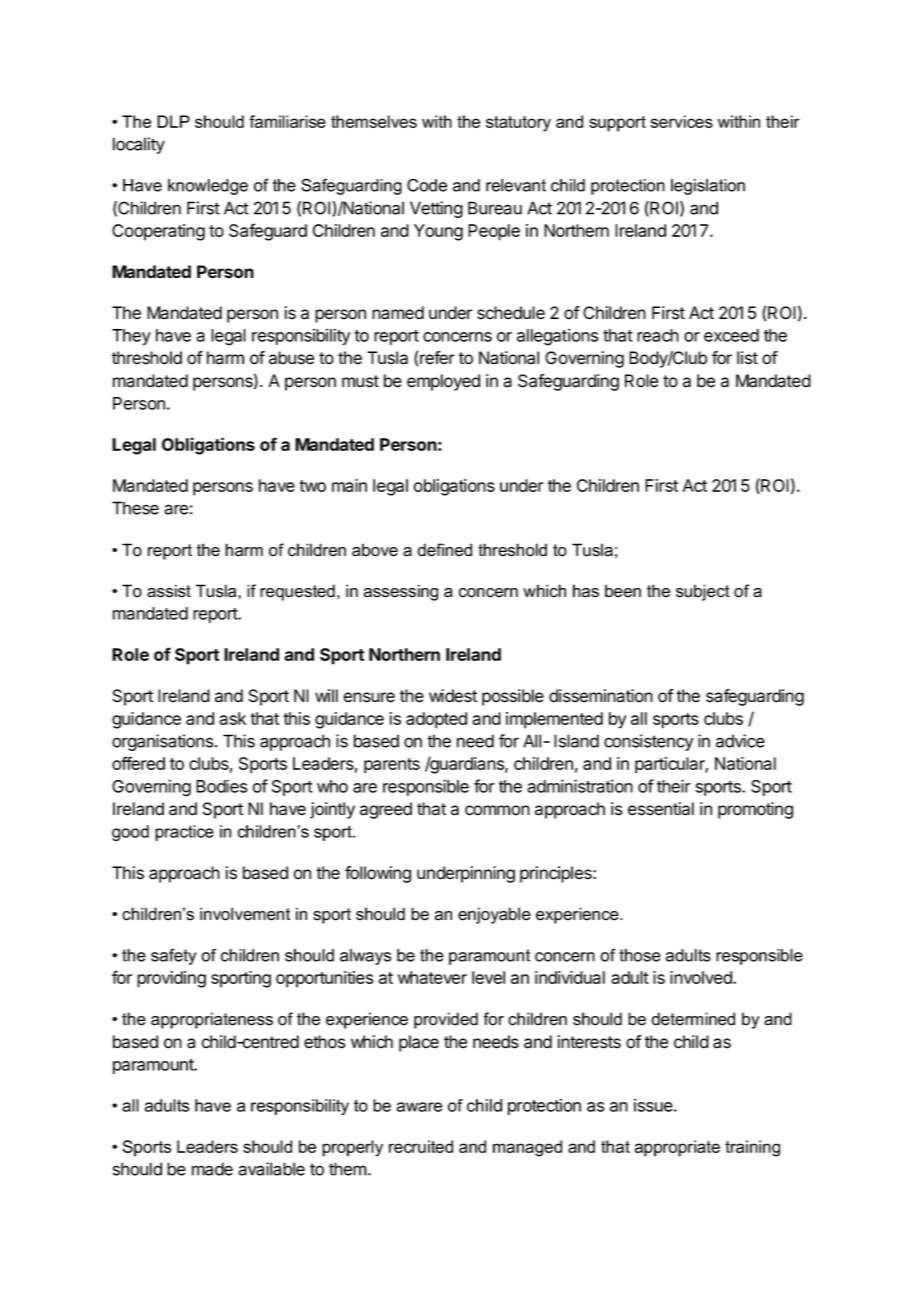  I want to click on involvement, so click(245, 914).
